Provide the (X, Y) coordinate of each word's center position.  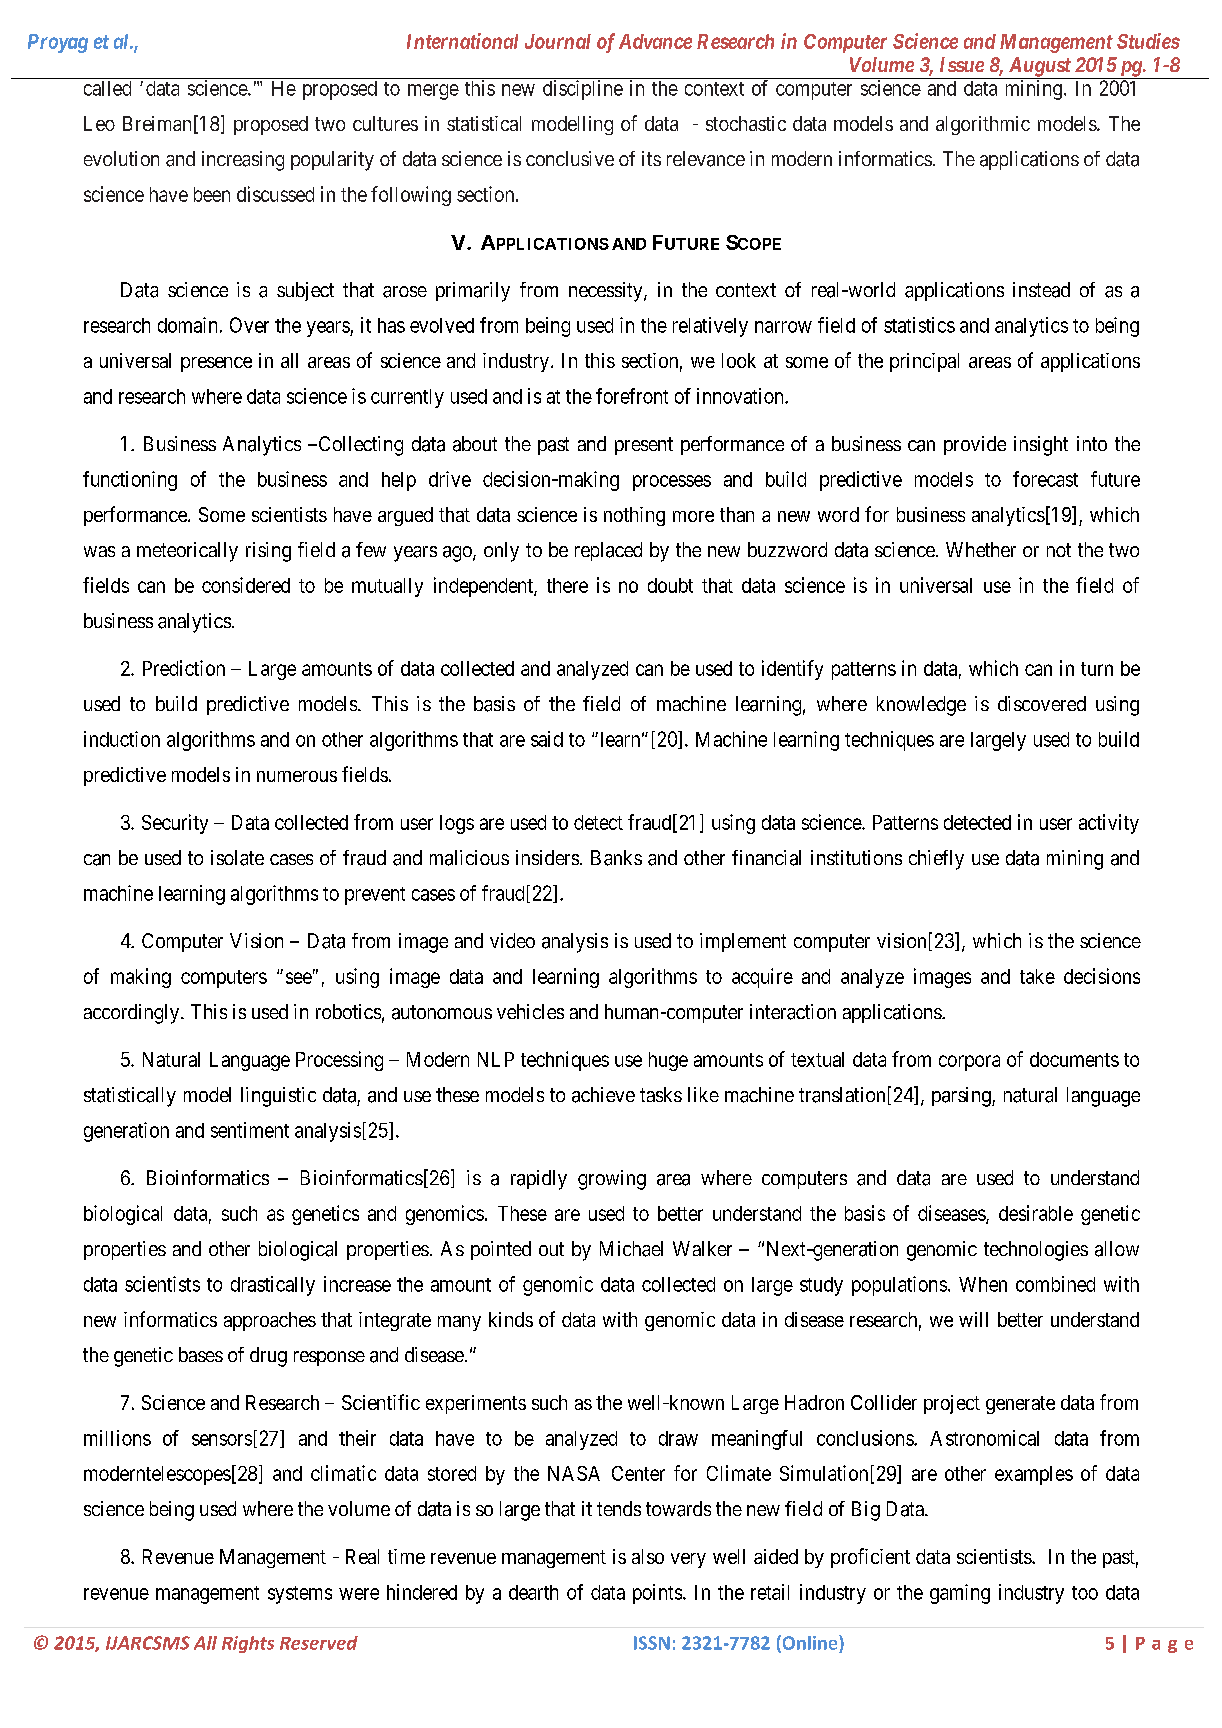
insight (1041, 446)
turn (1097, 669)
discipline (583, 90)
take (1037, 976)
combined (1055, 1284)
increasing (243, 161)
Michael (631, 1249)
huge (668, 1061)
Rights (248, 1644)
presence (216, 364)
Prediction (184, 668)
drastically (273, 1286)
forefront (632, 396)
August (1039, 68)
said (547, 739)
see (299, 978)
